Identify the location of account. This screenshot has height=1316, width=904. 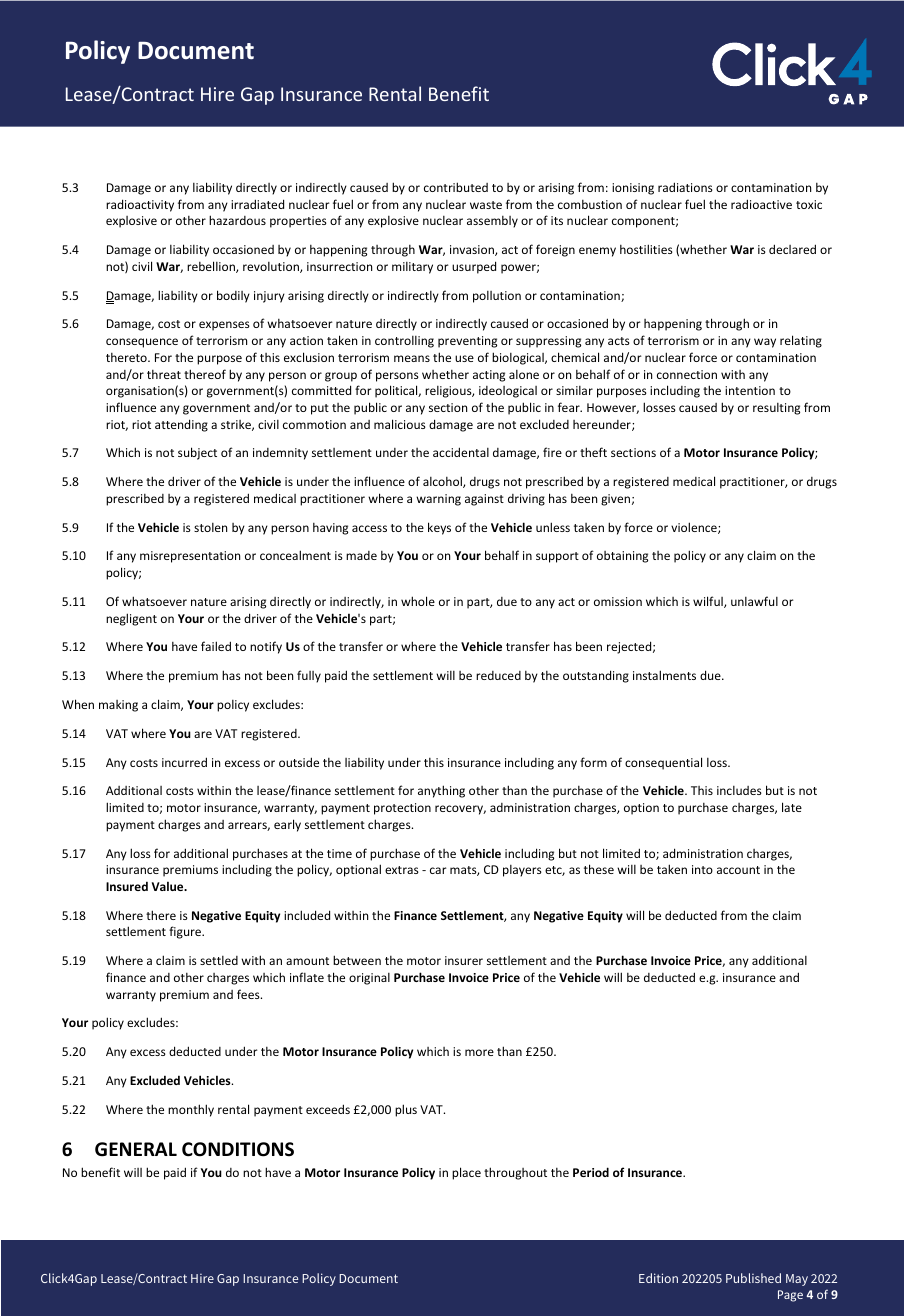
(738, 870).
